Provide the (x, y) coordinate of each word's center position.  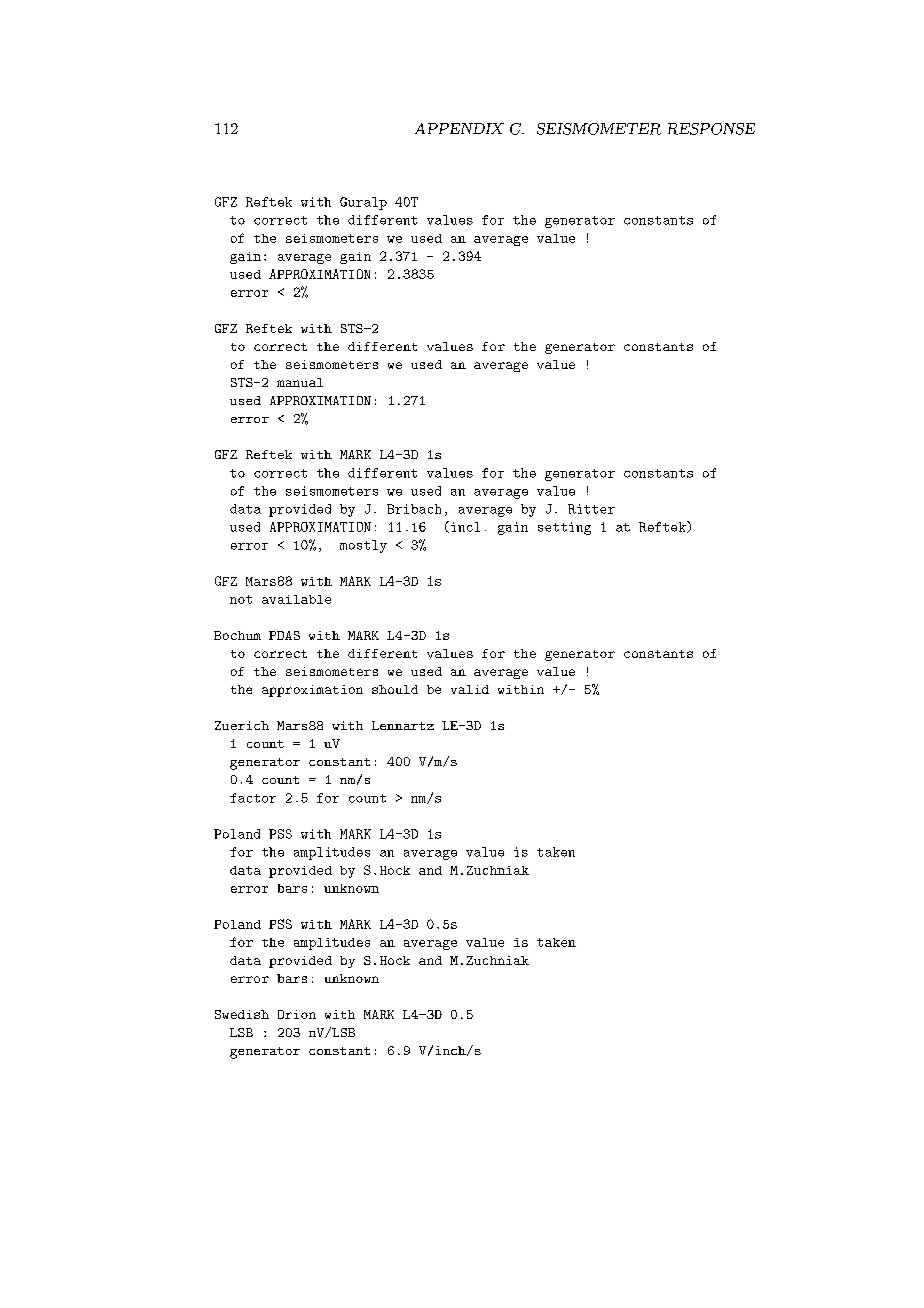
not (241, 599)
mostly (363, 546)
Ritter (591, 509)
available (296, 599)
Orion (297, 1014)
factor (253, 798)
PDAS (284, 635)
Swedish (242, 1014)
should (395, 689)
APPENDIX (459, 128)
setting (564, 528)
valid (470, 689)
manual (300, 382)
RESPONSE (711, 129)
